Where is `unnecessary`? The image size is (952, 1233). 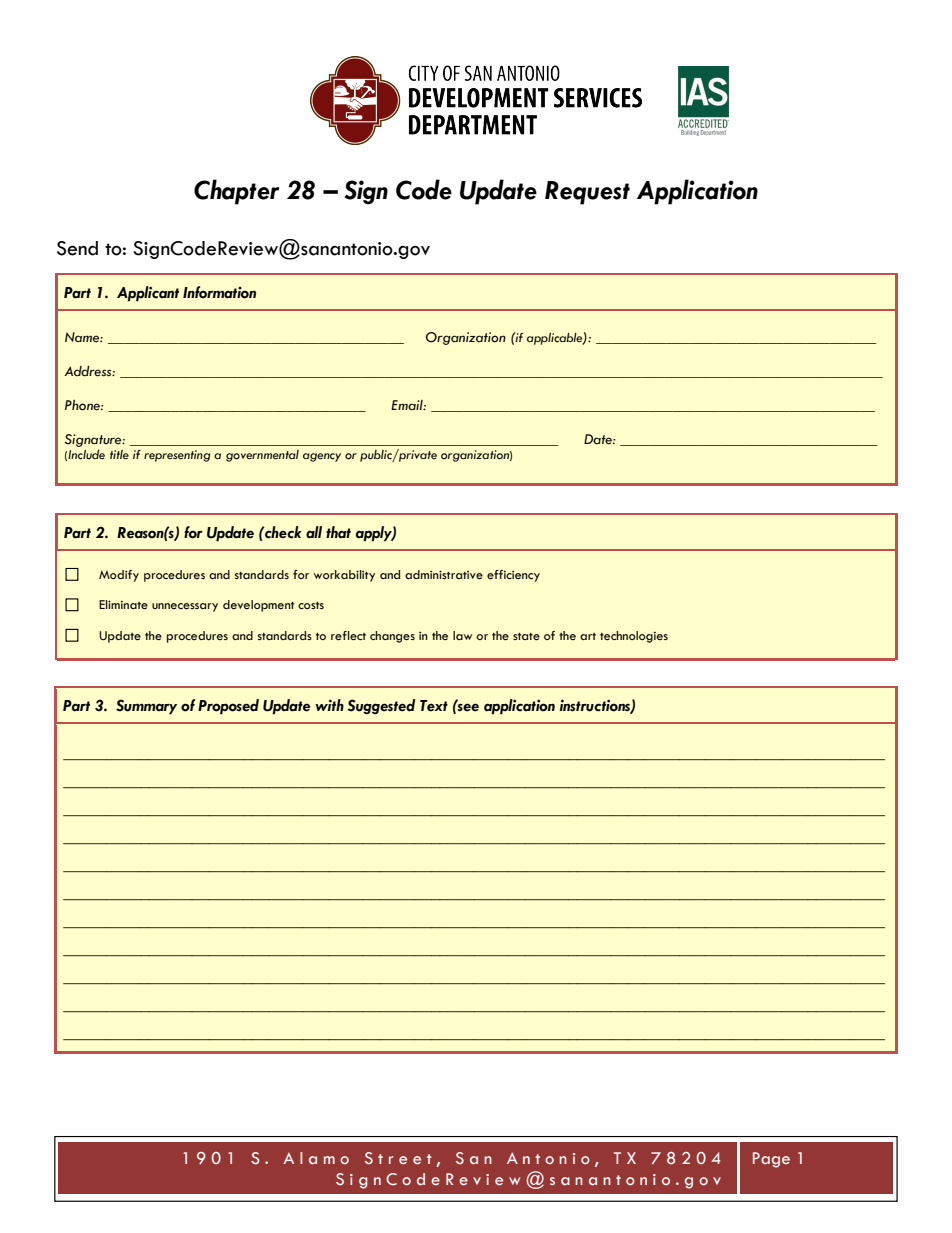
unnecessary is located at coordinates (185, 607).
